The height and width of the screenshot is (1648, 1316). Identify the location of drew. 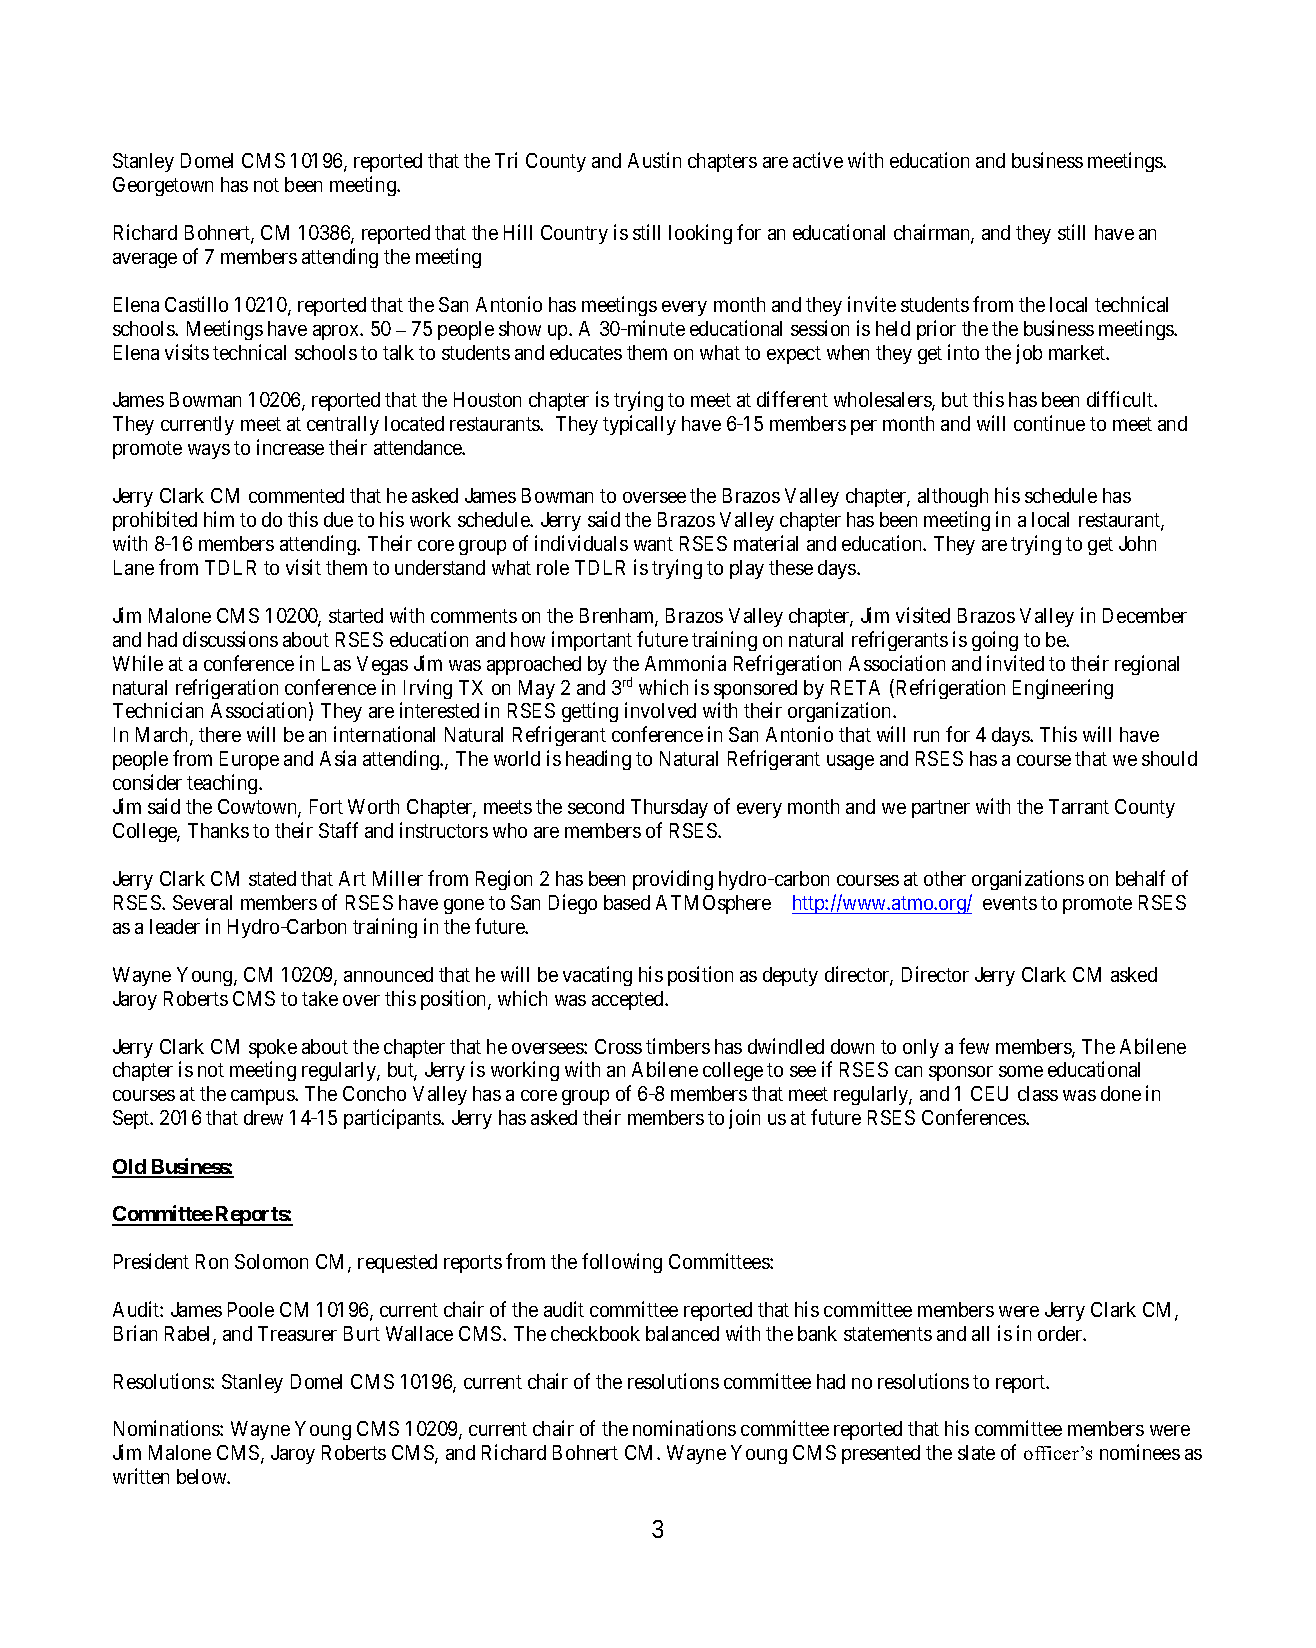
(263, 1117).
